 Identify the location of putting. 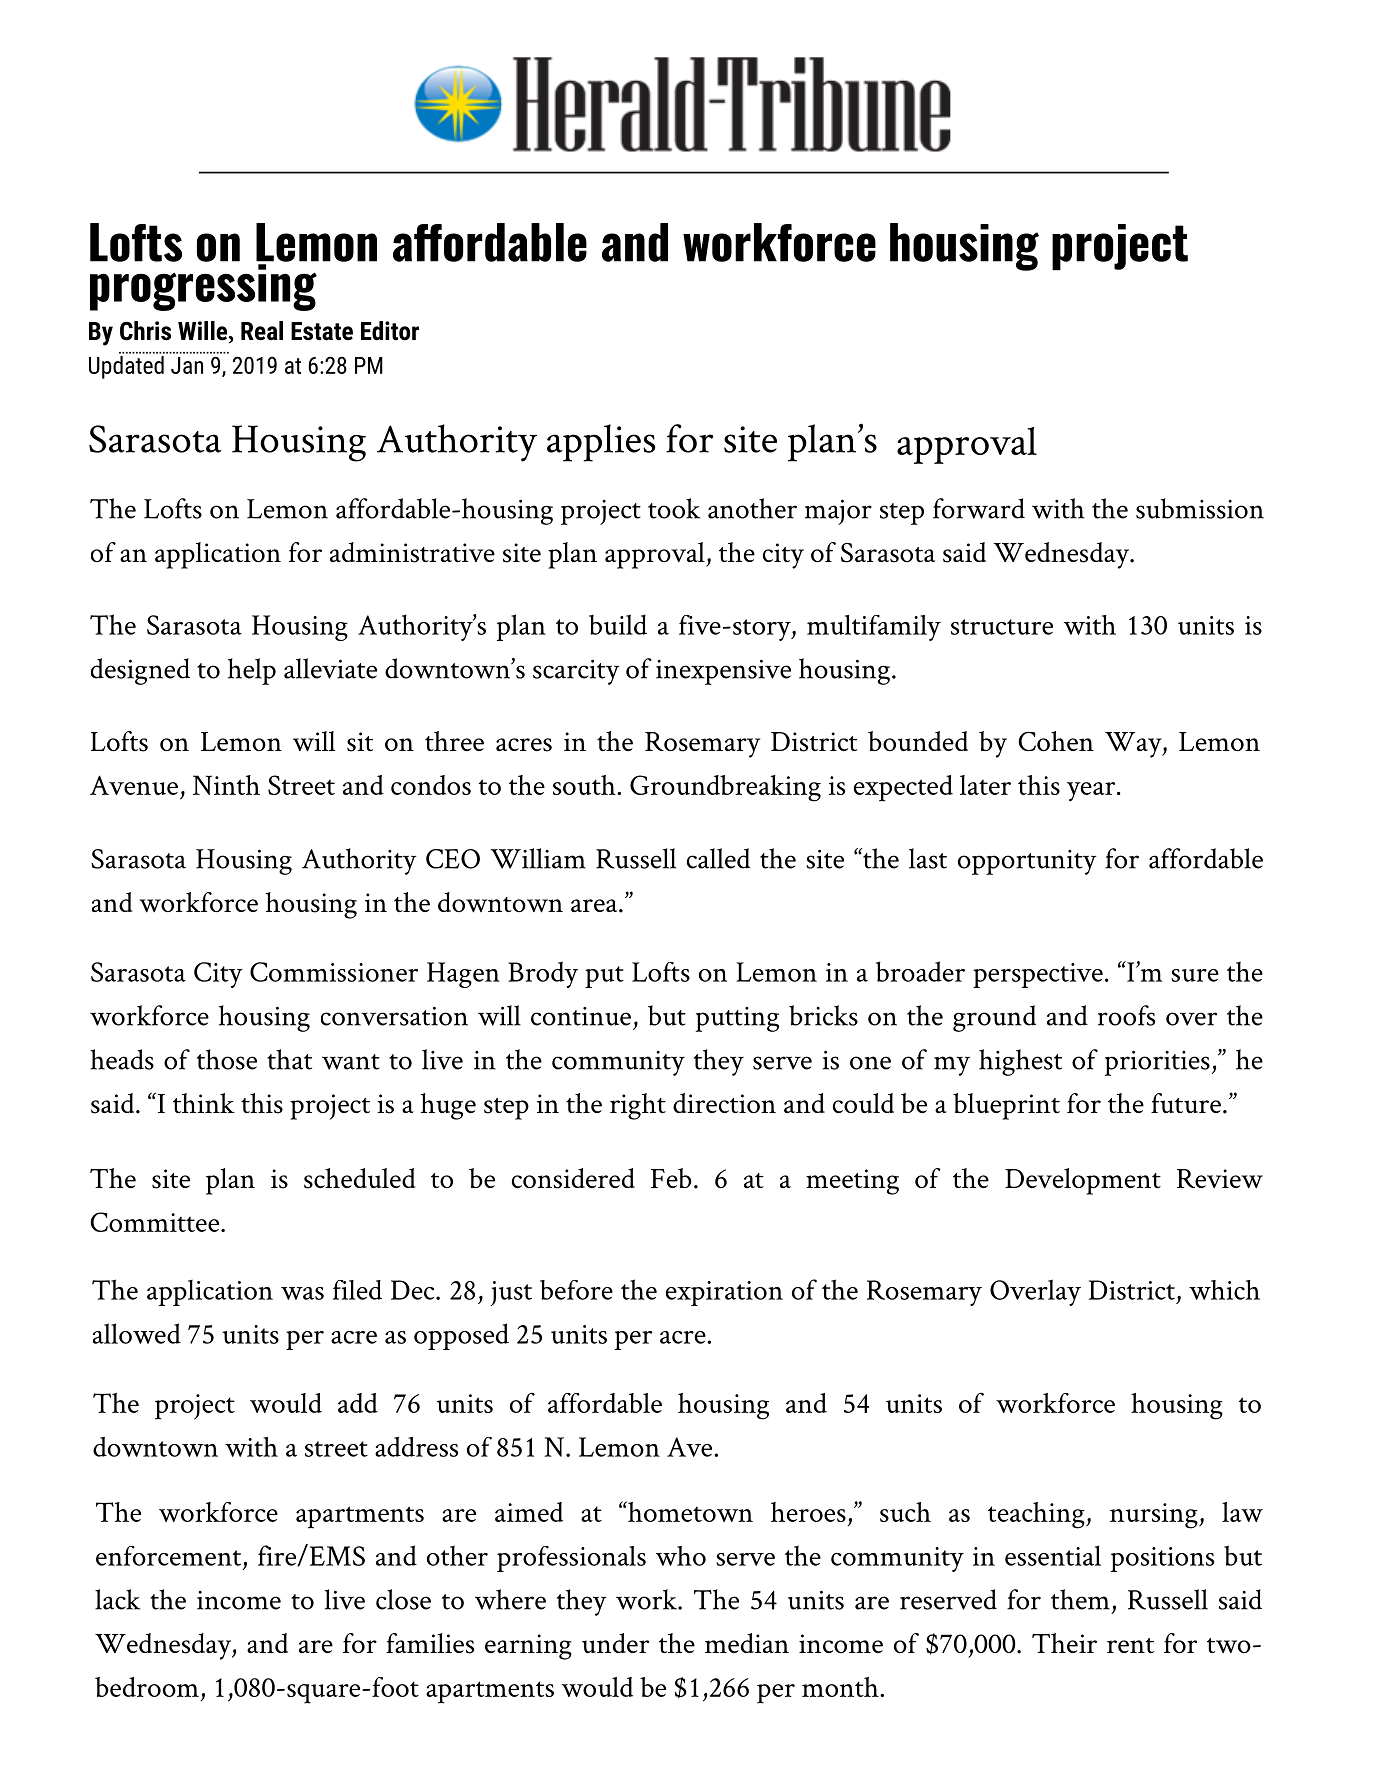
(737, 1019).
